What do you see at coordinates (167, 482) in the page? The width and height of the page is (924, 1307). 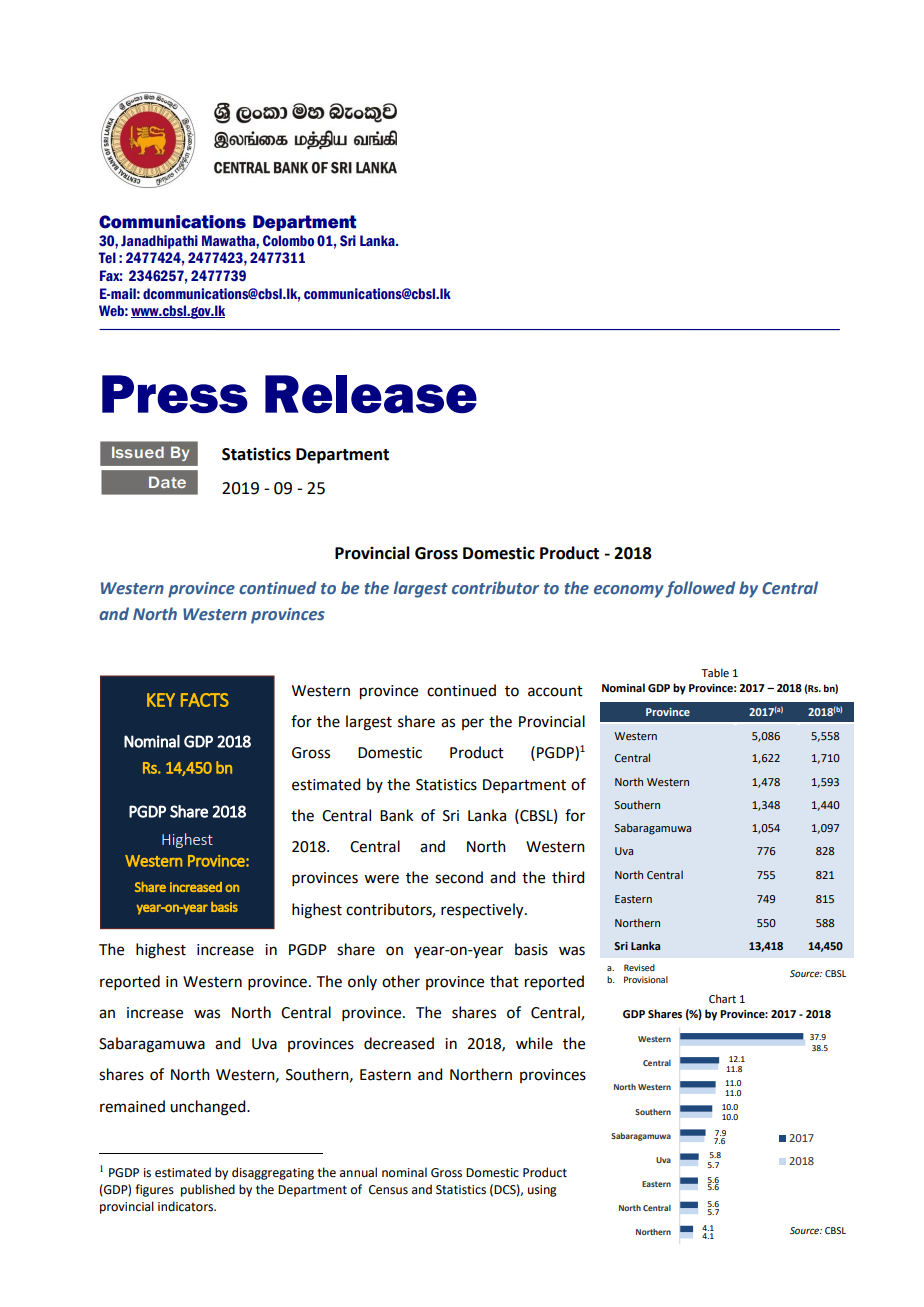 I see `Date` at bounding box center [167, 482].
